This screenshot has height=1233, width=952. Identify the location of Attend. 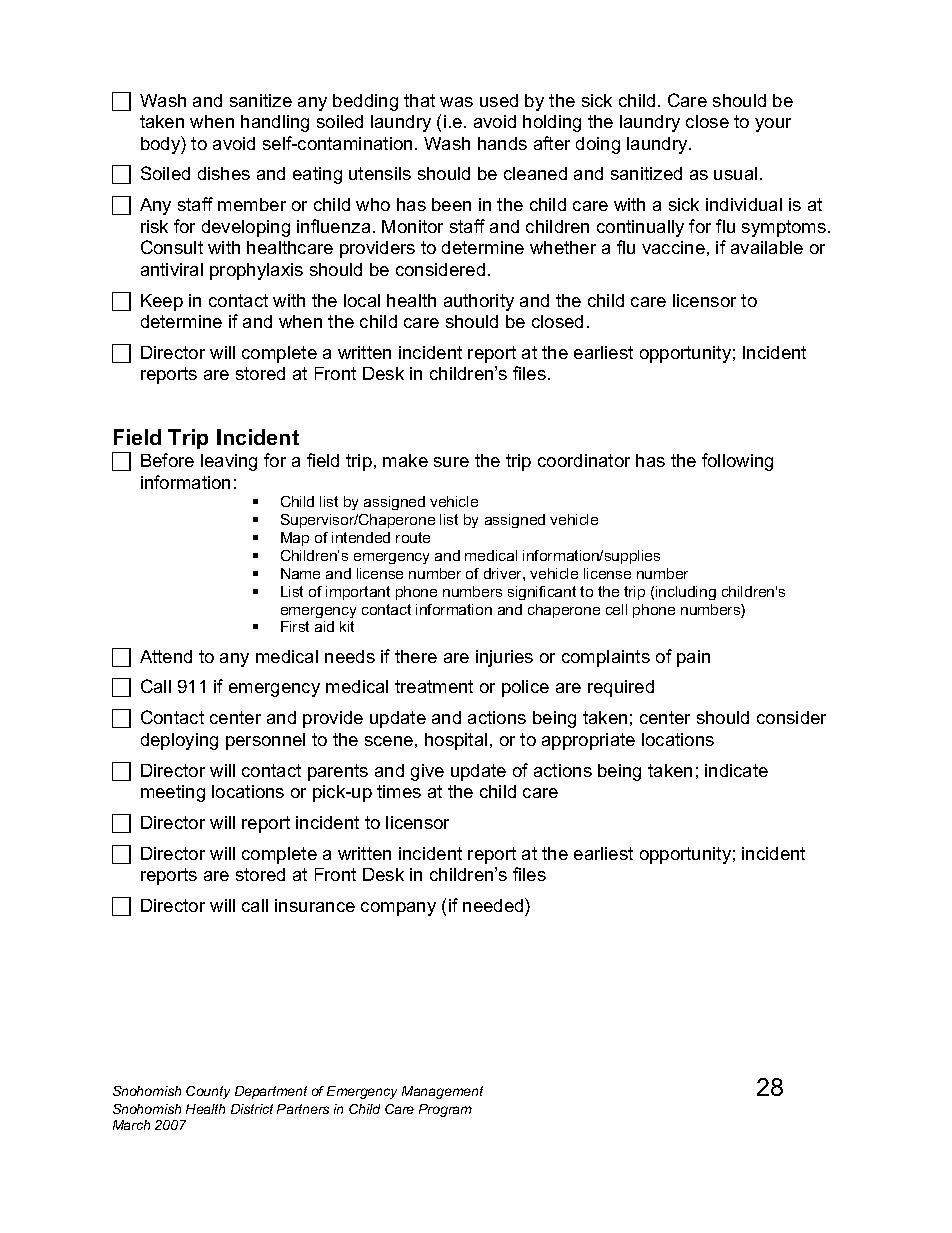
(166, 656).
